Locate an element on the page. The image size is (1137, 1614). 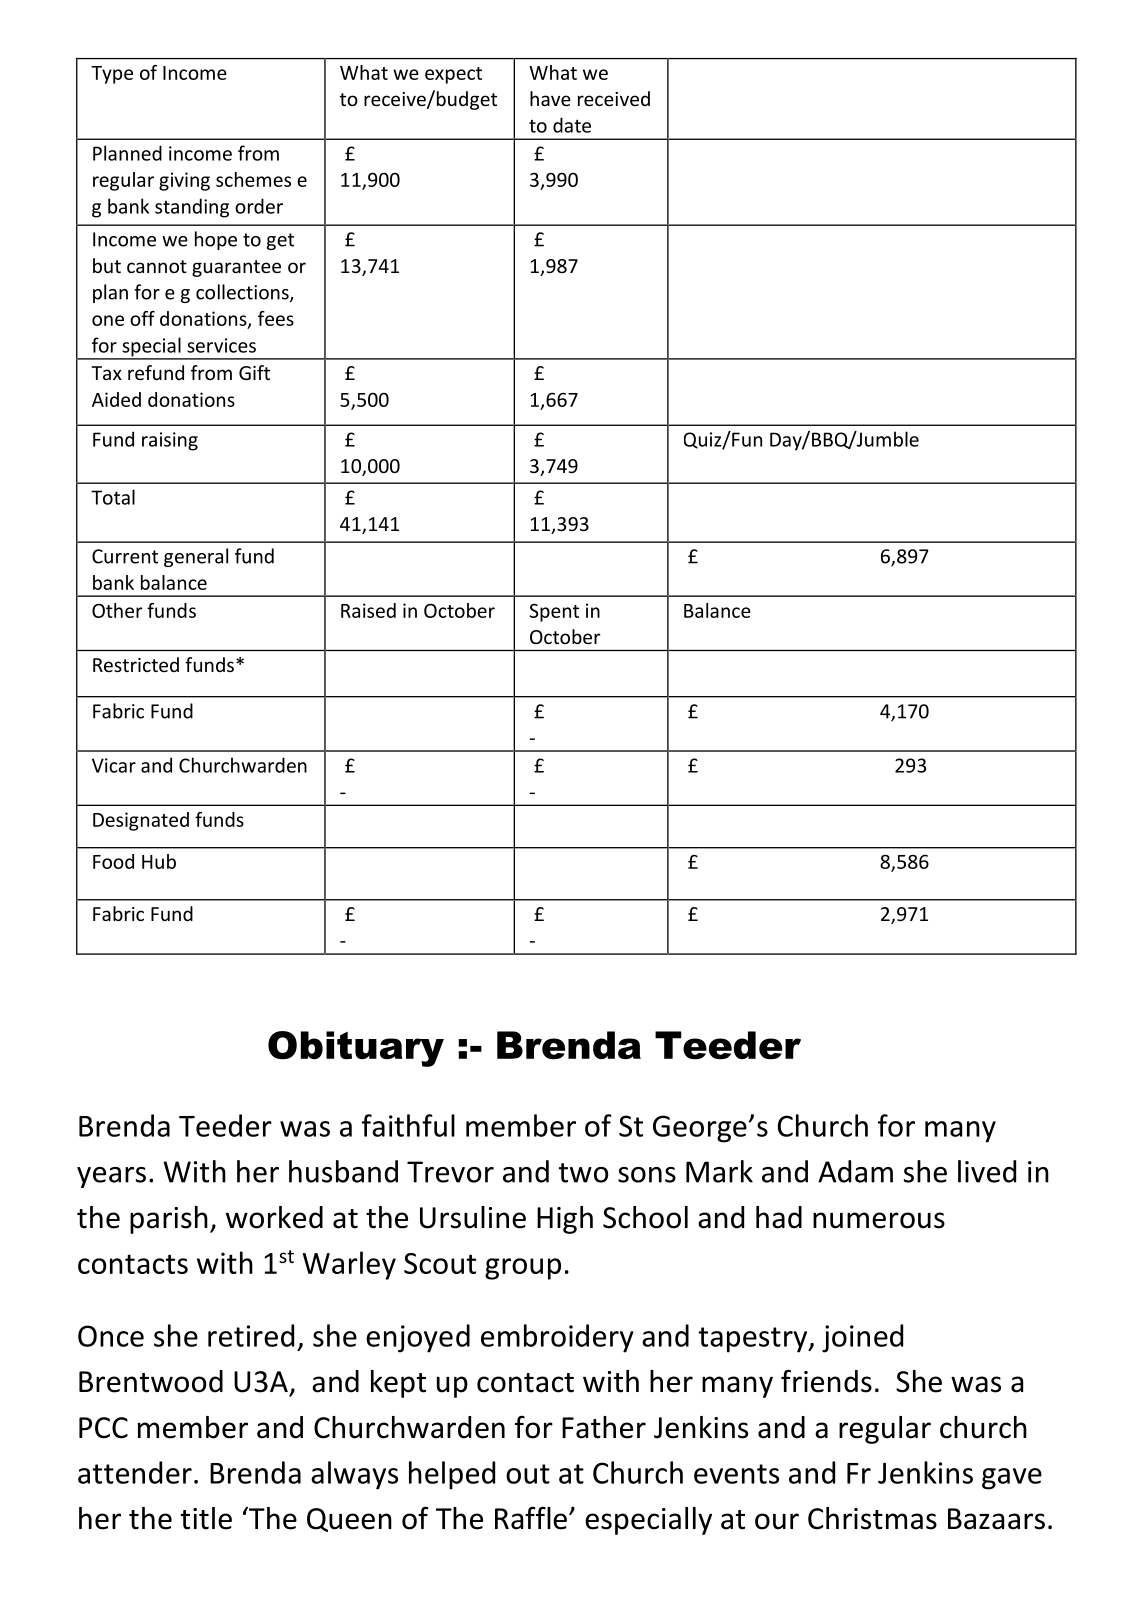
Raffle is located at coordinates (531, 1518).
